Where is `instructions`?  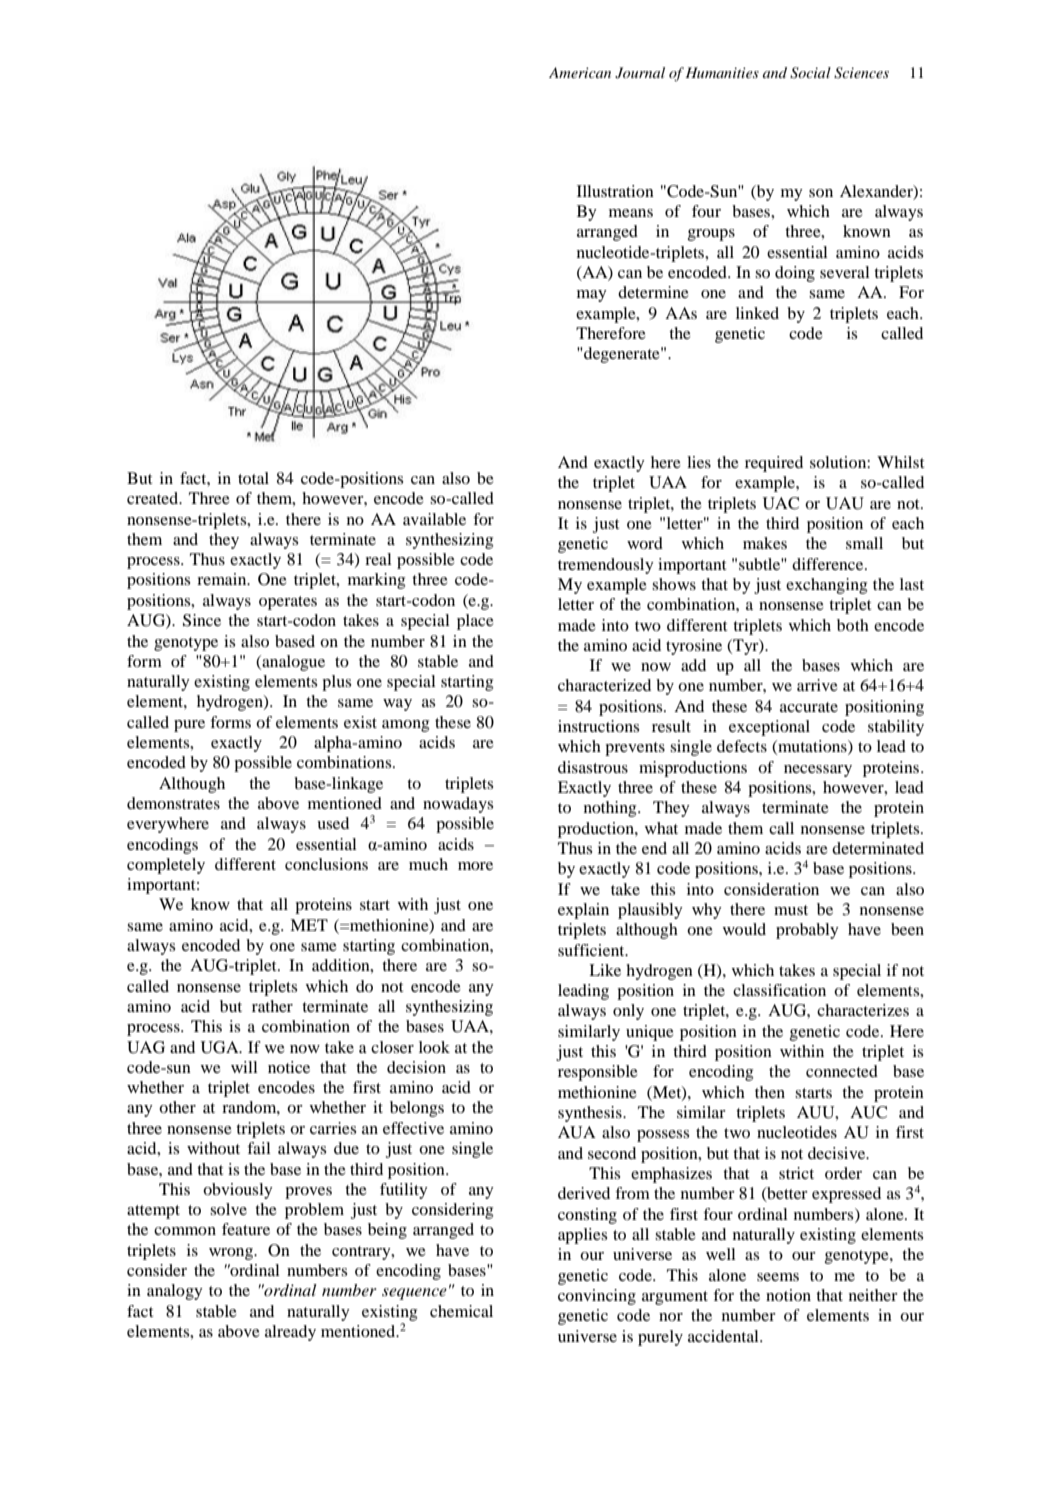
instructions is located at coordinates (598, 726).
